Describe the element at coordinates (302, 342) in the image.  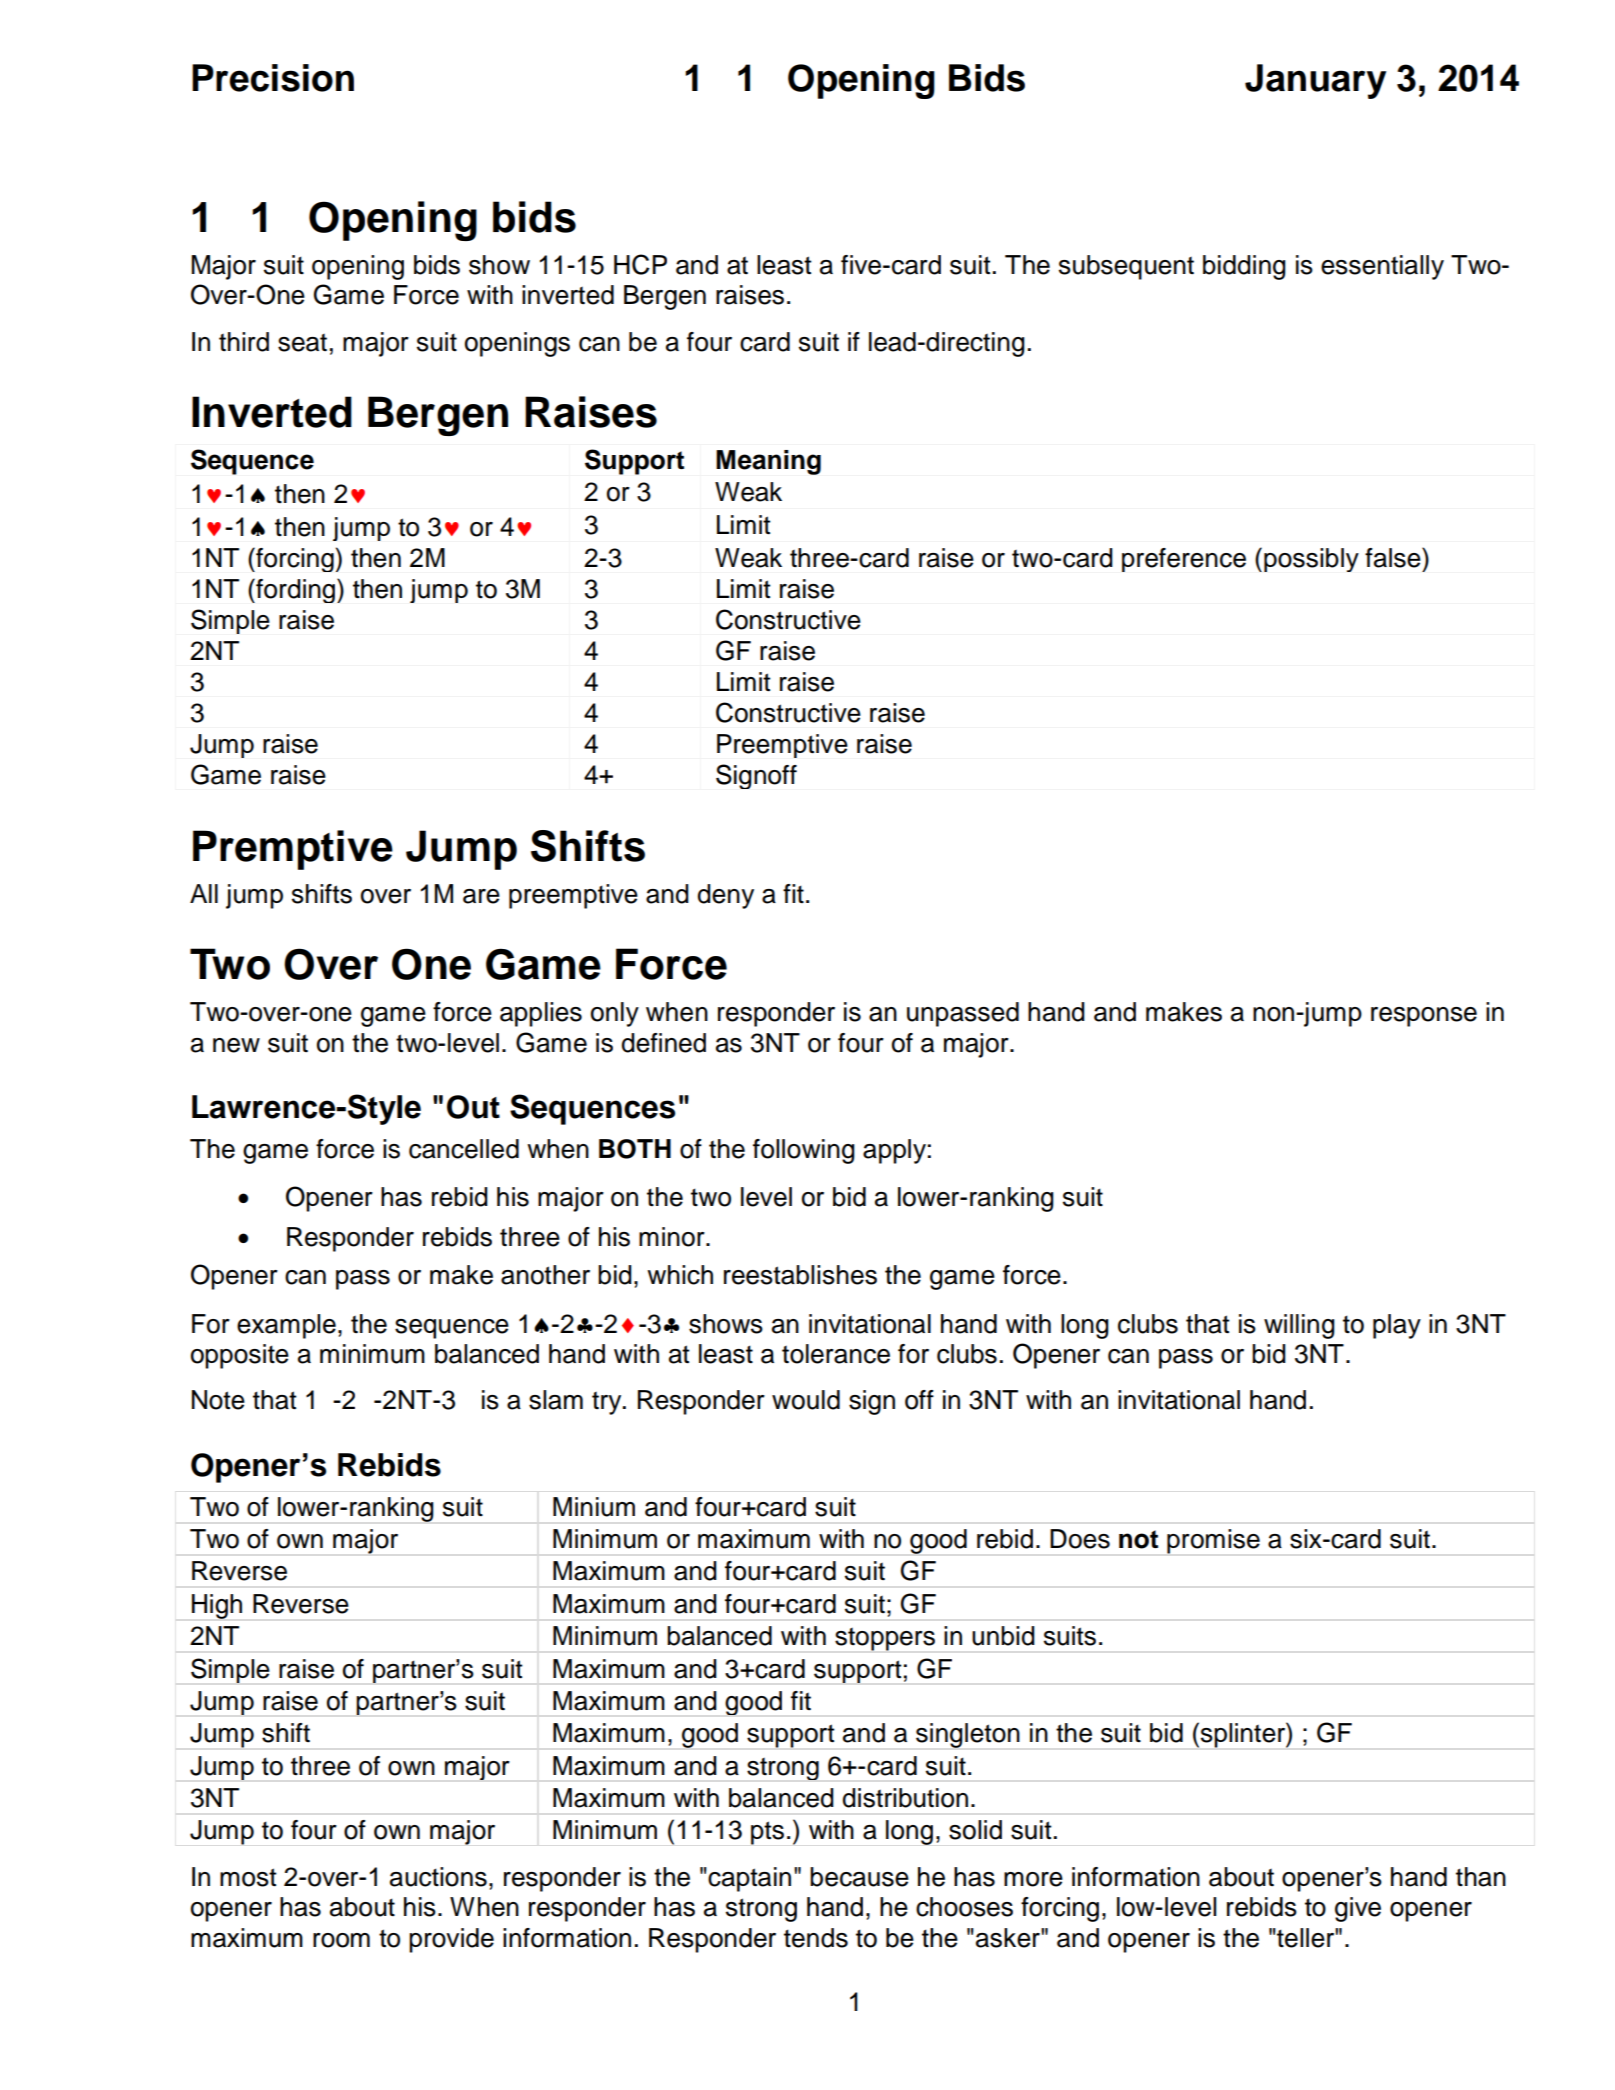
I see `seat` at that location.
